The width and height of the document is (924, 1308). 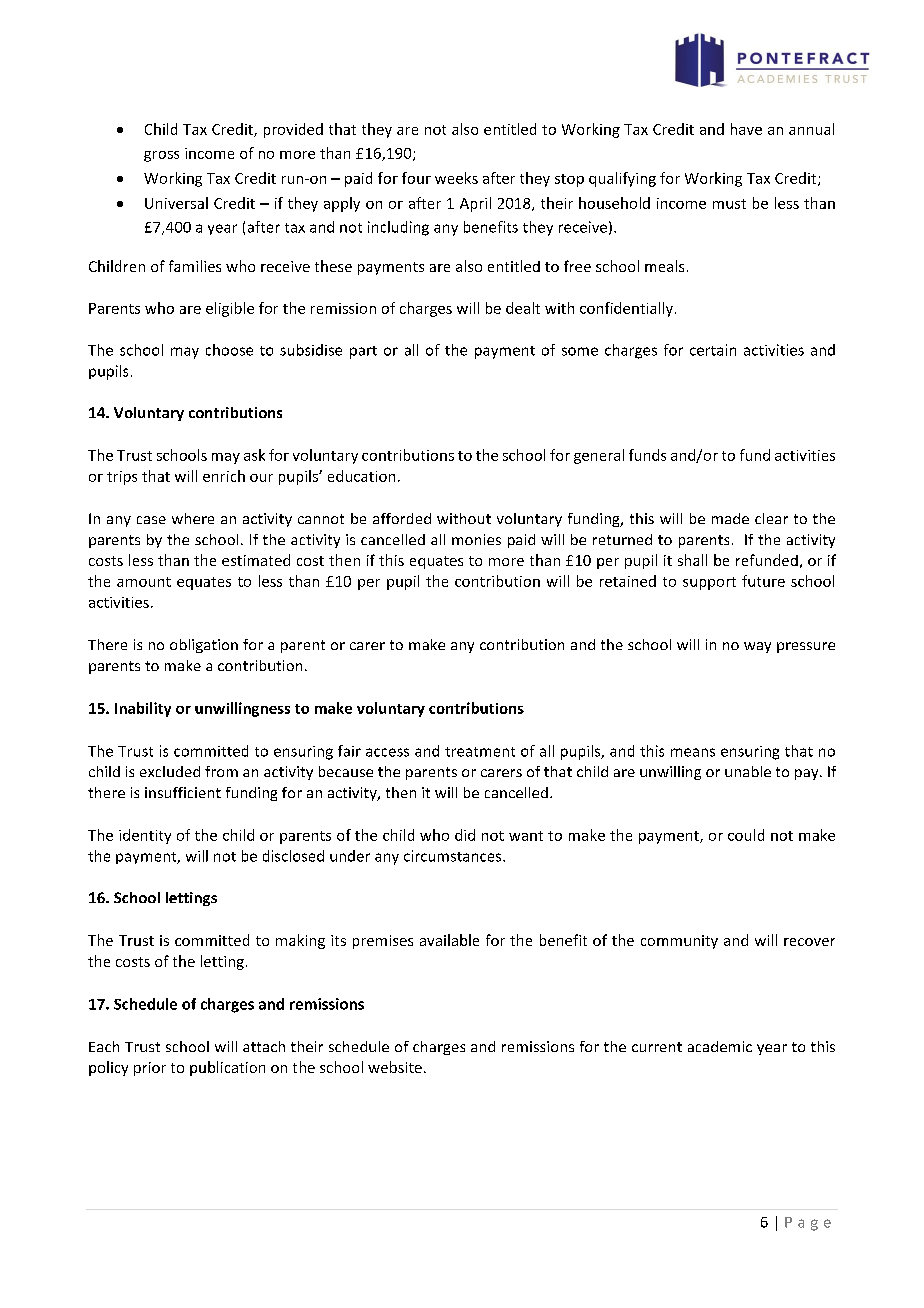 I want to click on weeks, so click(x=456, y=178).
